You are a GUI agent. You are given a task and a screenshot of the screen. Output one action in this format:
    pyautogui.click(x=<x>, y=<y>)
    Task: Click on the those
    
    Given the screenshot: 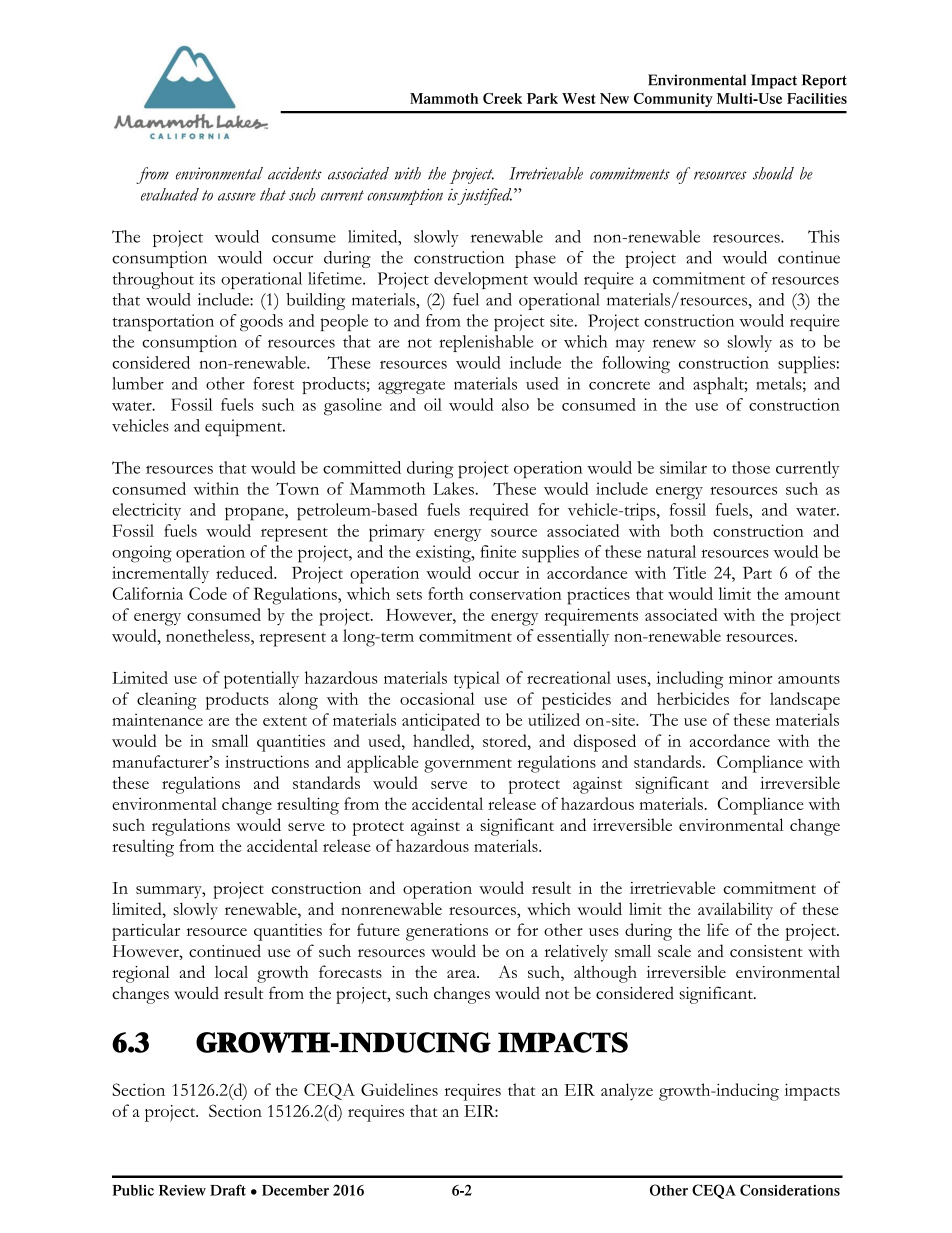 What is the action you would take?
    pyautogui.click(x=751, y=467)
